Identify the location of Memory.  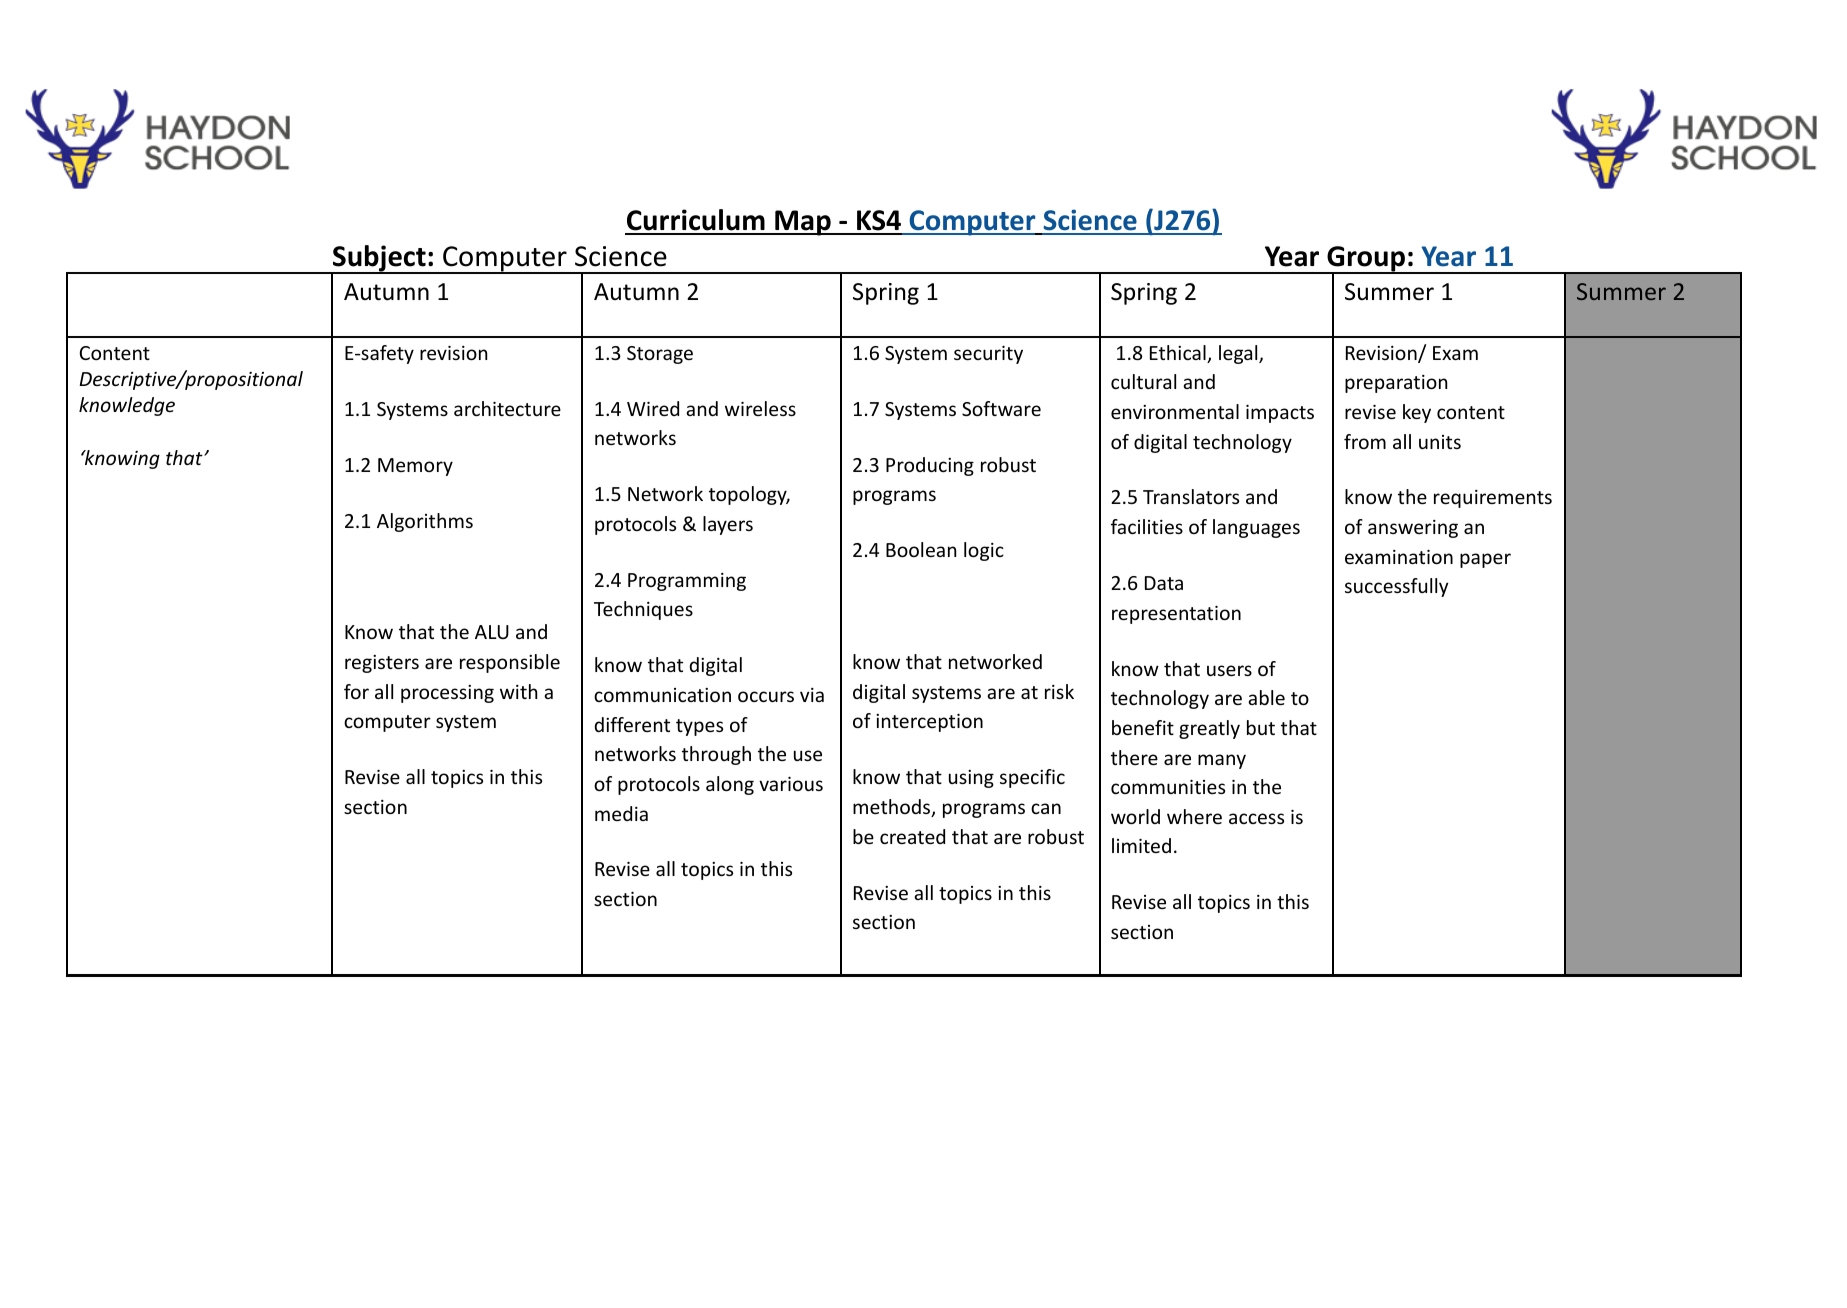
(415, 467).
